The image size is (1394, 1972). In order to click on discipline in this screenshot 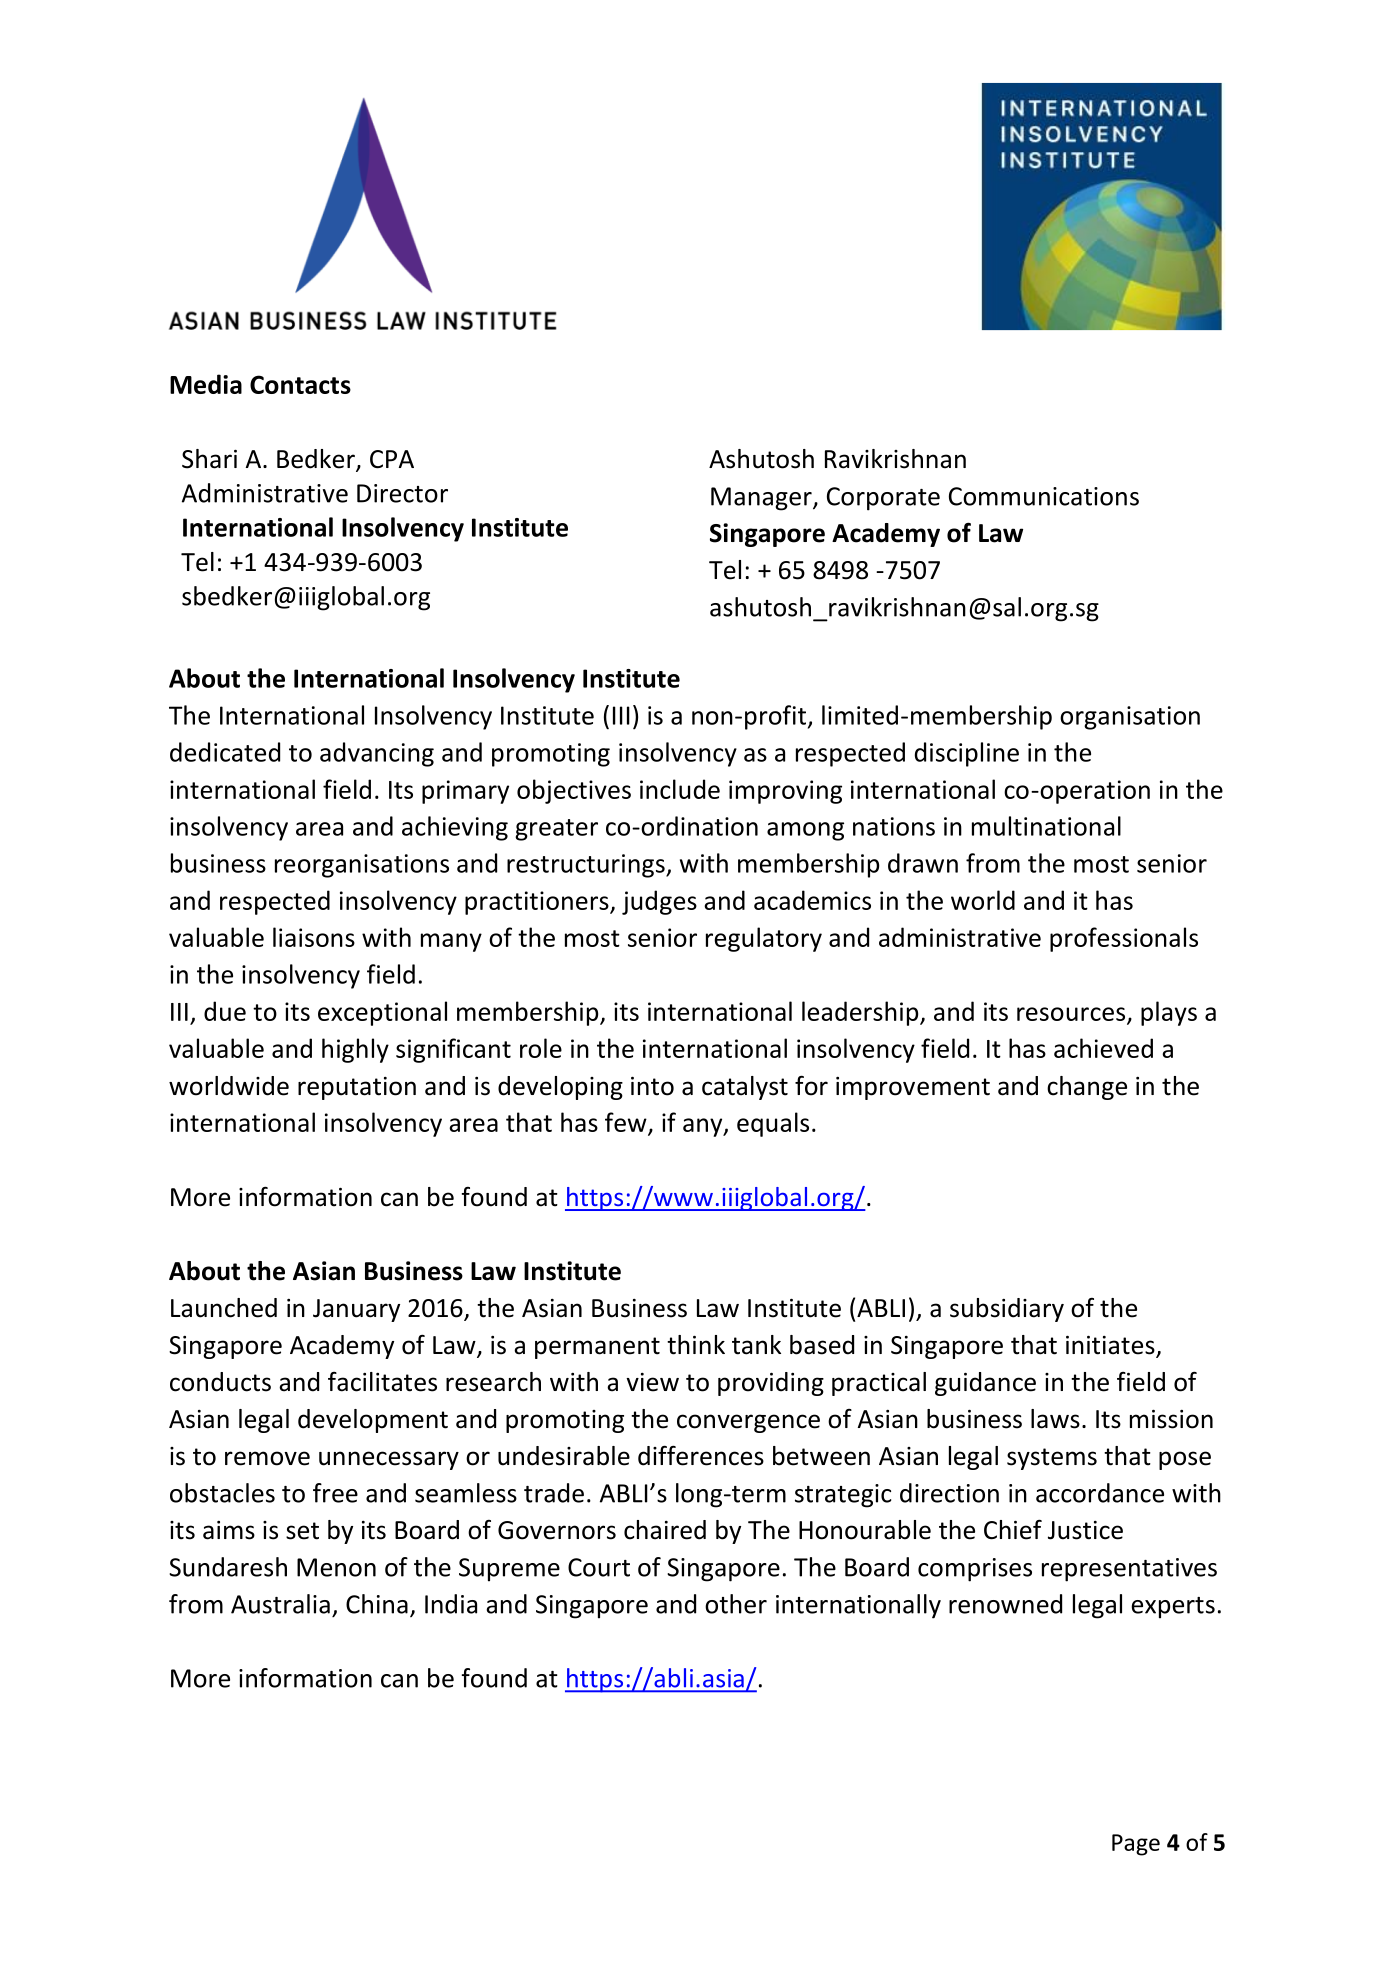, I will do `click(967, 754)`.
